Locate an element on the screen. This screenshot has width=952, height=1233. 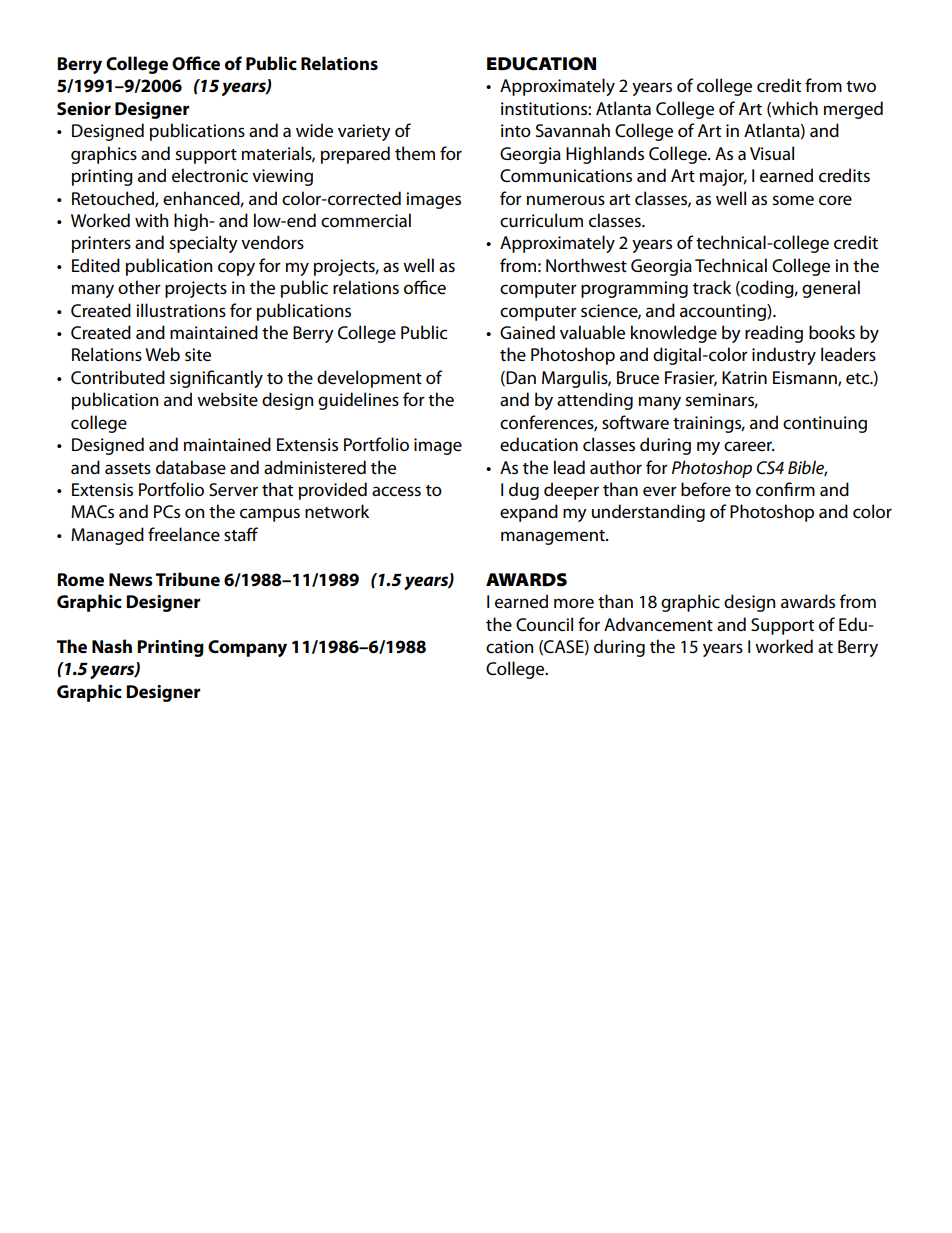
Gained is located at coordinates (527, 332).
